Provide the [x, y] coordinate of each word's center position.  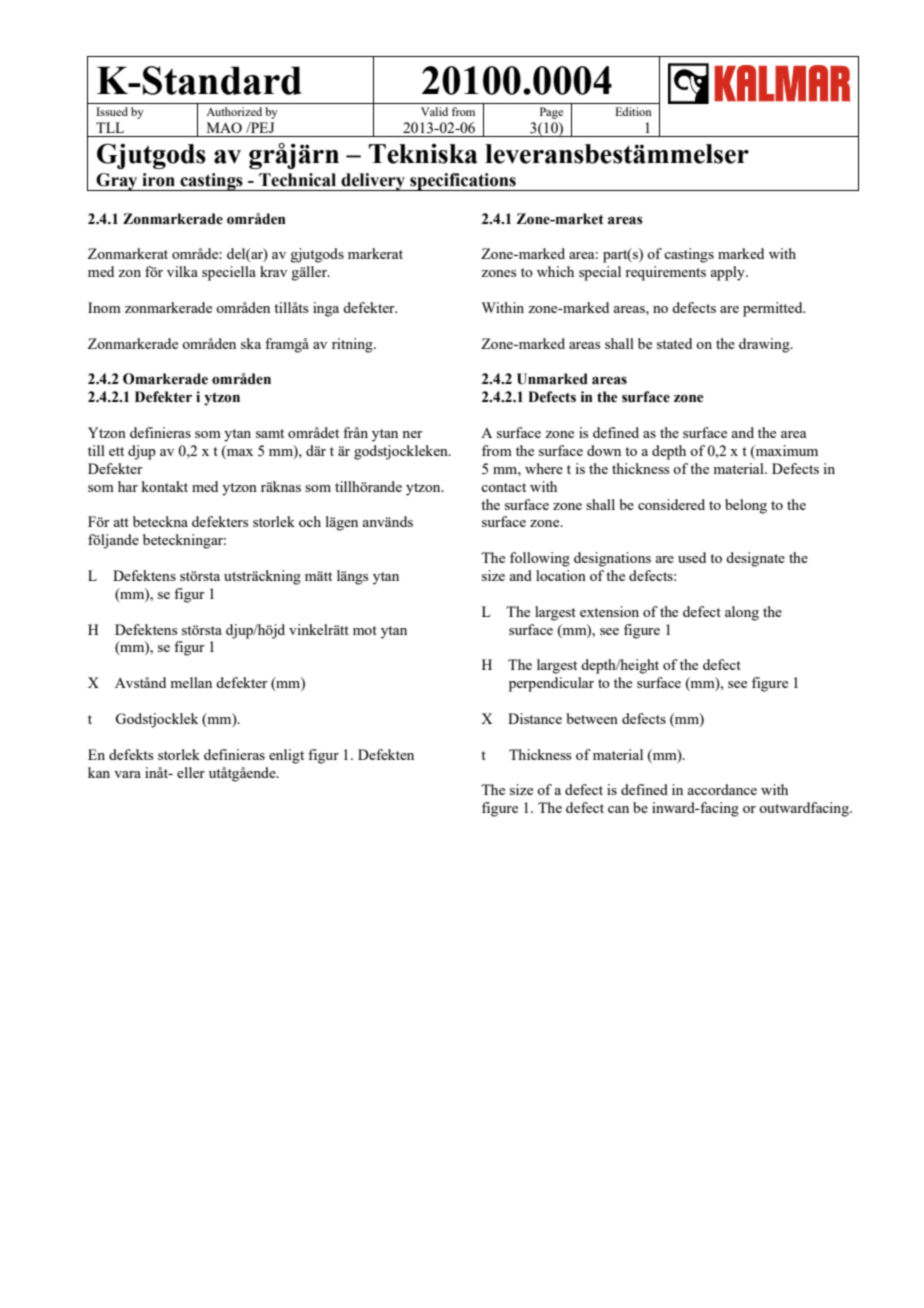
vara [127, 774]
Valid [434, 111]
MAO [224, 127]
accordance [722, 789]
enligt [286, 756]
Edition [633, 111]
